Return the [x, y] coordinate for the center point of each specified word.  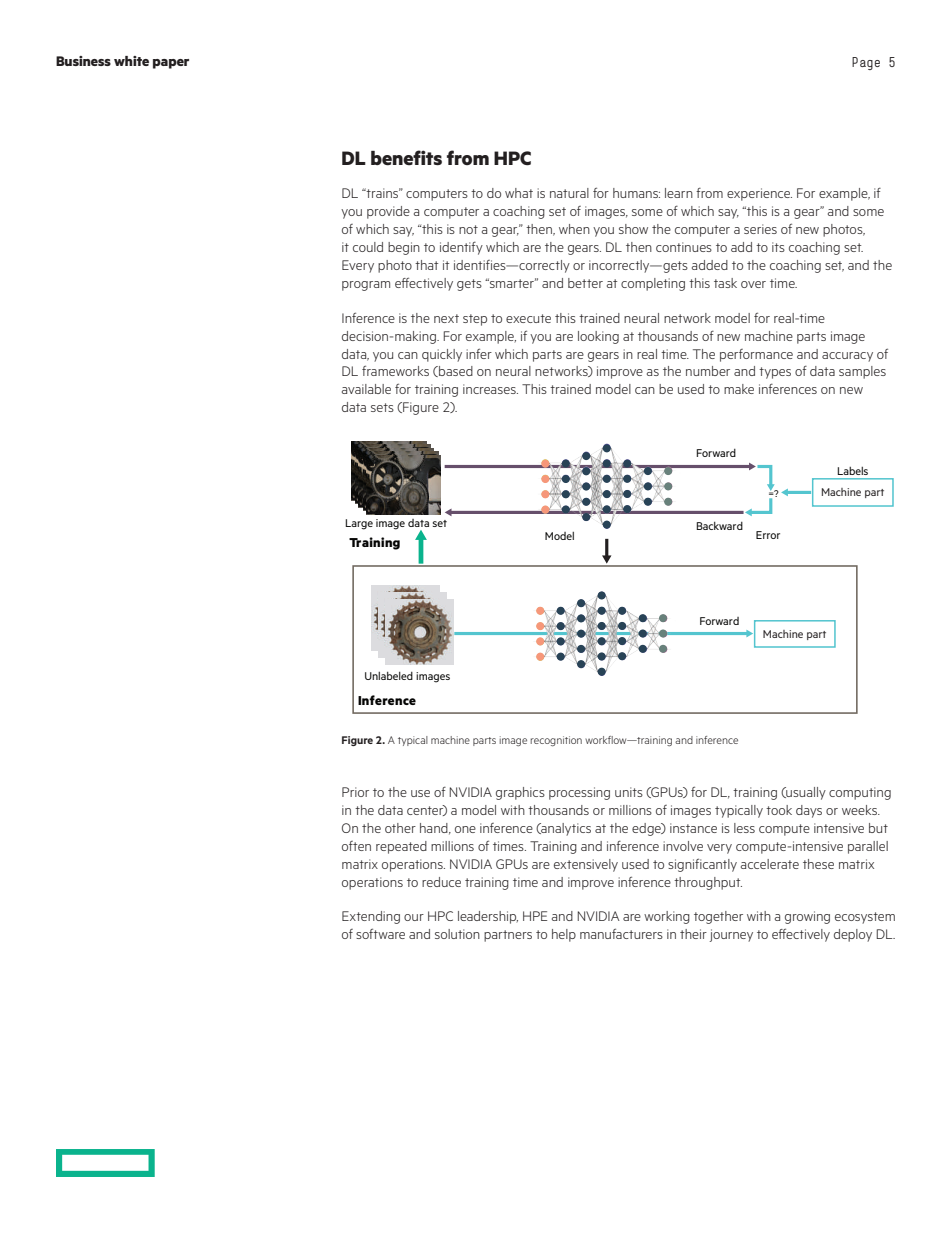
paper [171, 64]
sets [382, 407]
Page [866, 63]
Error [768, 535]
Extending [371, 917]
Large [359, 524]
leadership [488, 917]
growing [807, 917]
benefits [406, 158]
